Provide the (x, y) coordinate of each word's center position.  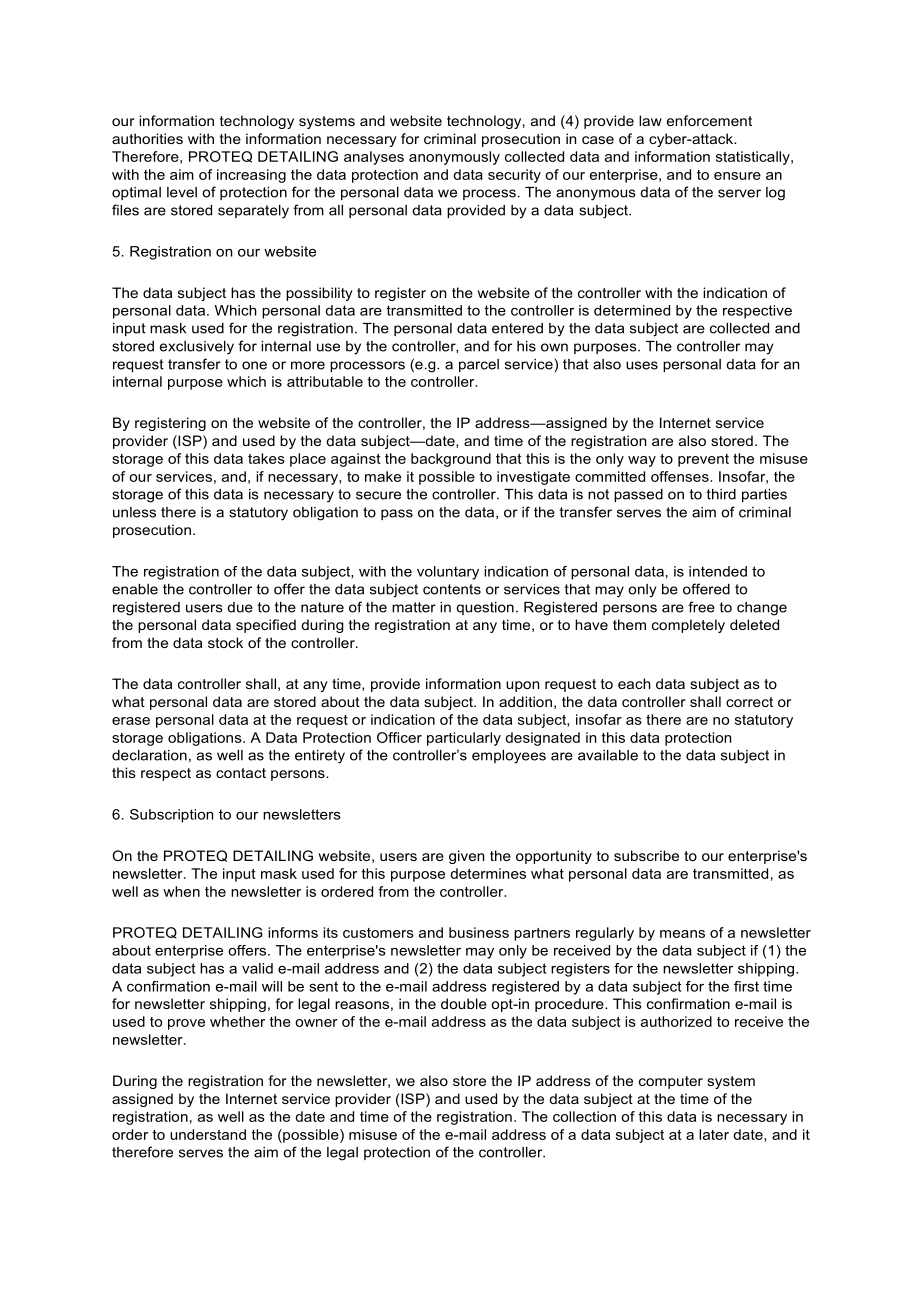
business (479, 932)
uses (642, 365)
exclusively (197, 348)
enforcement (709, 120)
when (181, 891)
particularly (464, 739)
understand (208, 1134)
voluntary (448, 573)
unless (134, 512)
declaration (149, 755)
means (682, 934)
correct (749, 702)
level (182, 192)
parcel (479, 365)
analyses (374, 158)
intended (718, 571)
